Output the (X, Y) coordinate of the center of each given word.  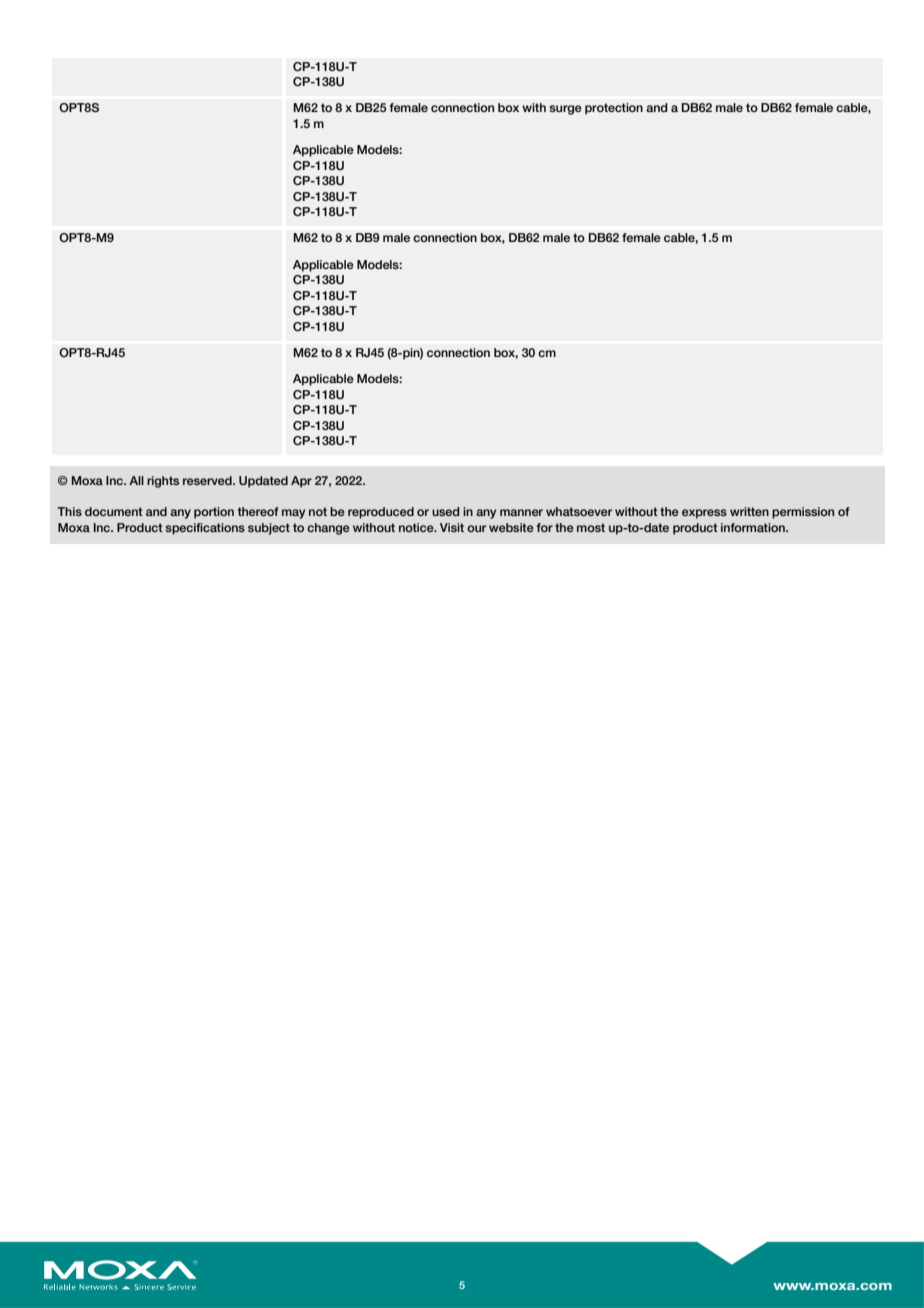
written (749, 511)
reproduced (381, 513)
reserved (208, 480)
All (136, 480)
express (704, 514)
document (114, 511)
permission (803, 513)
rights (163, 482)
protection (614, 109)
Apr (301, 482)
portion (214, 513)
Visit (452, 527)
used (446, 511)
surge (565, 110)
